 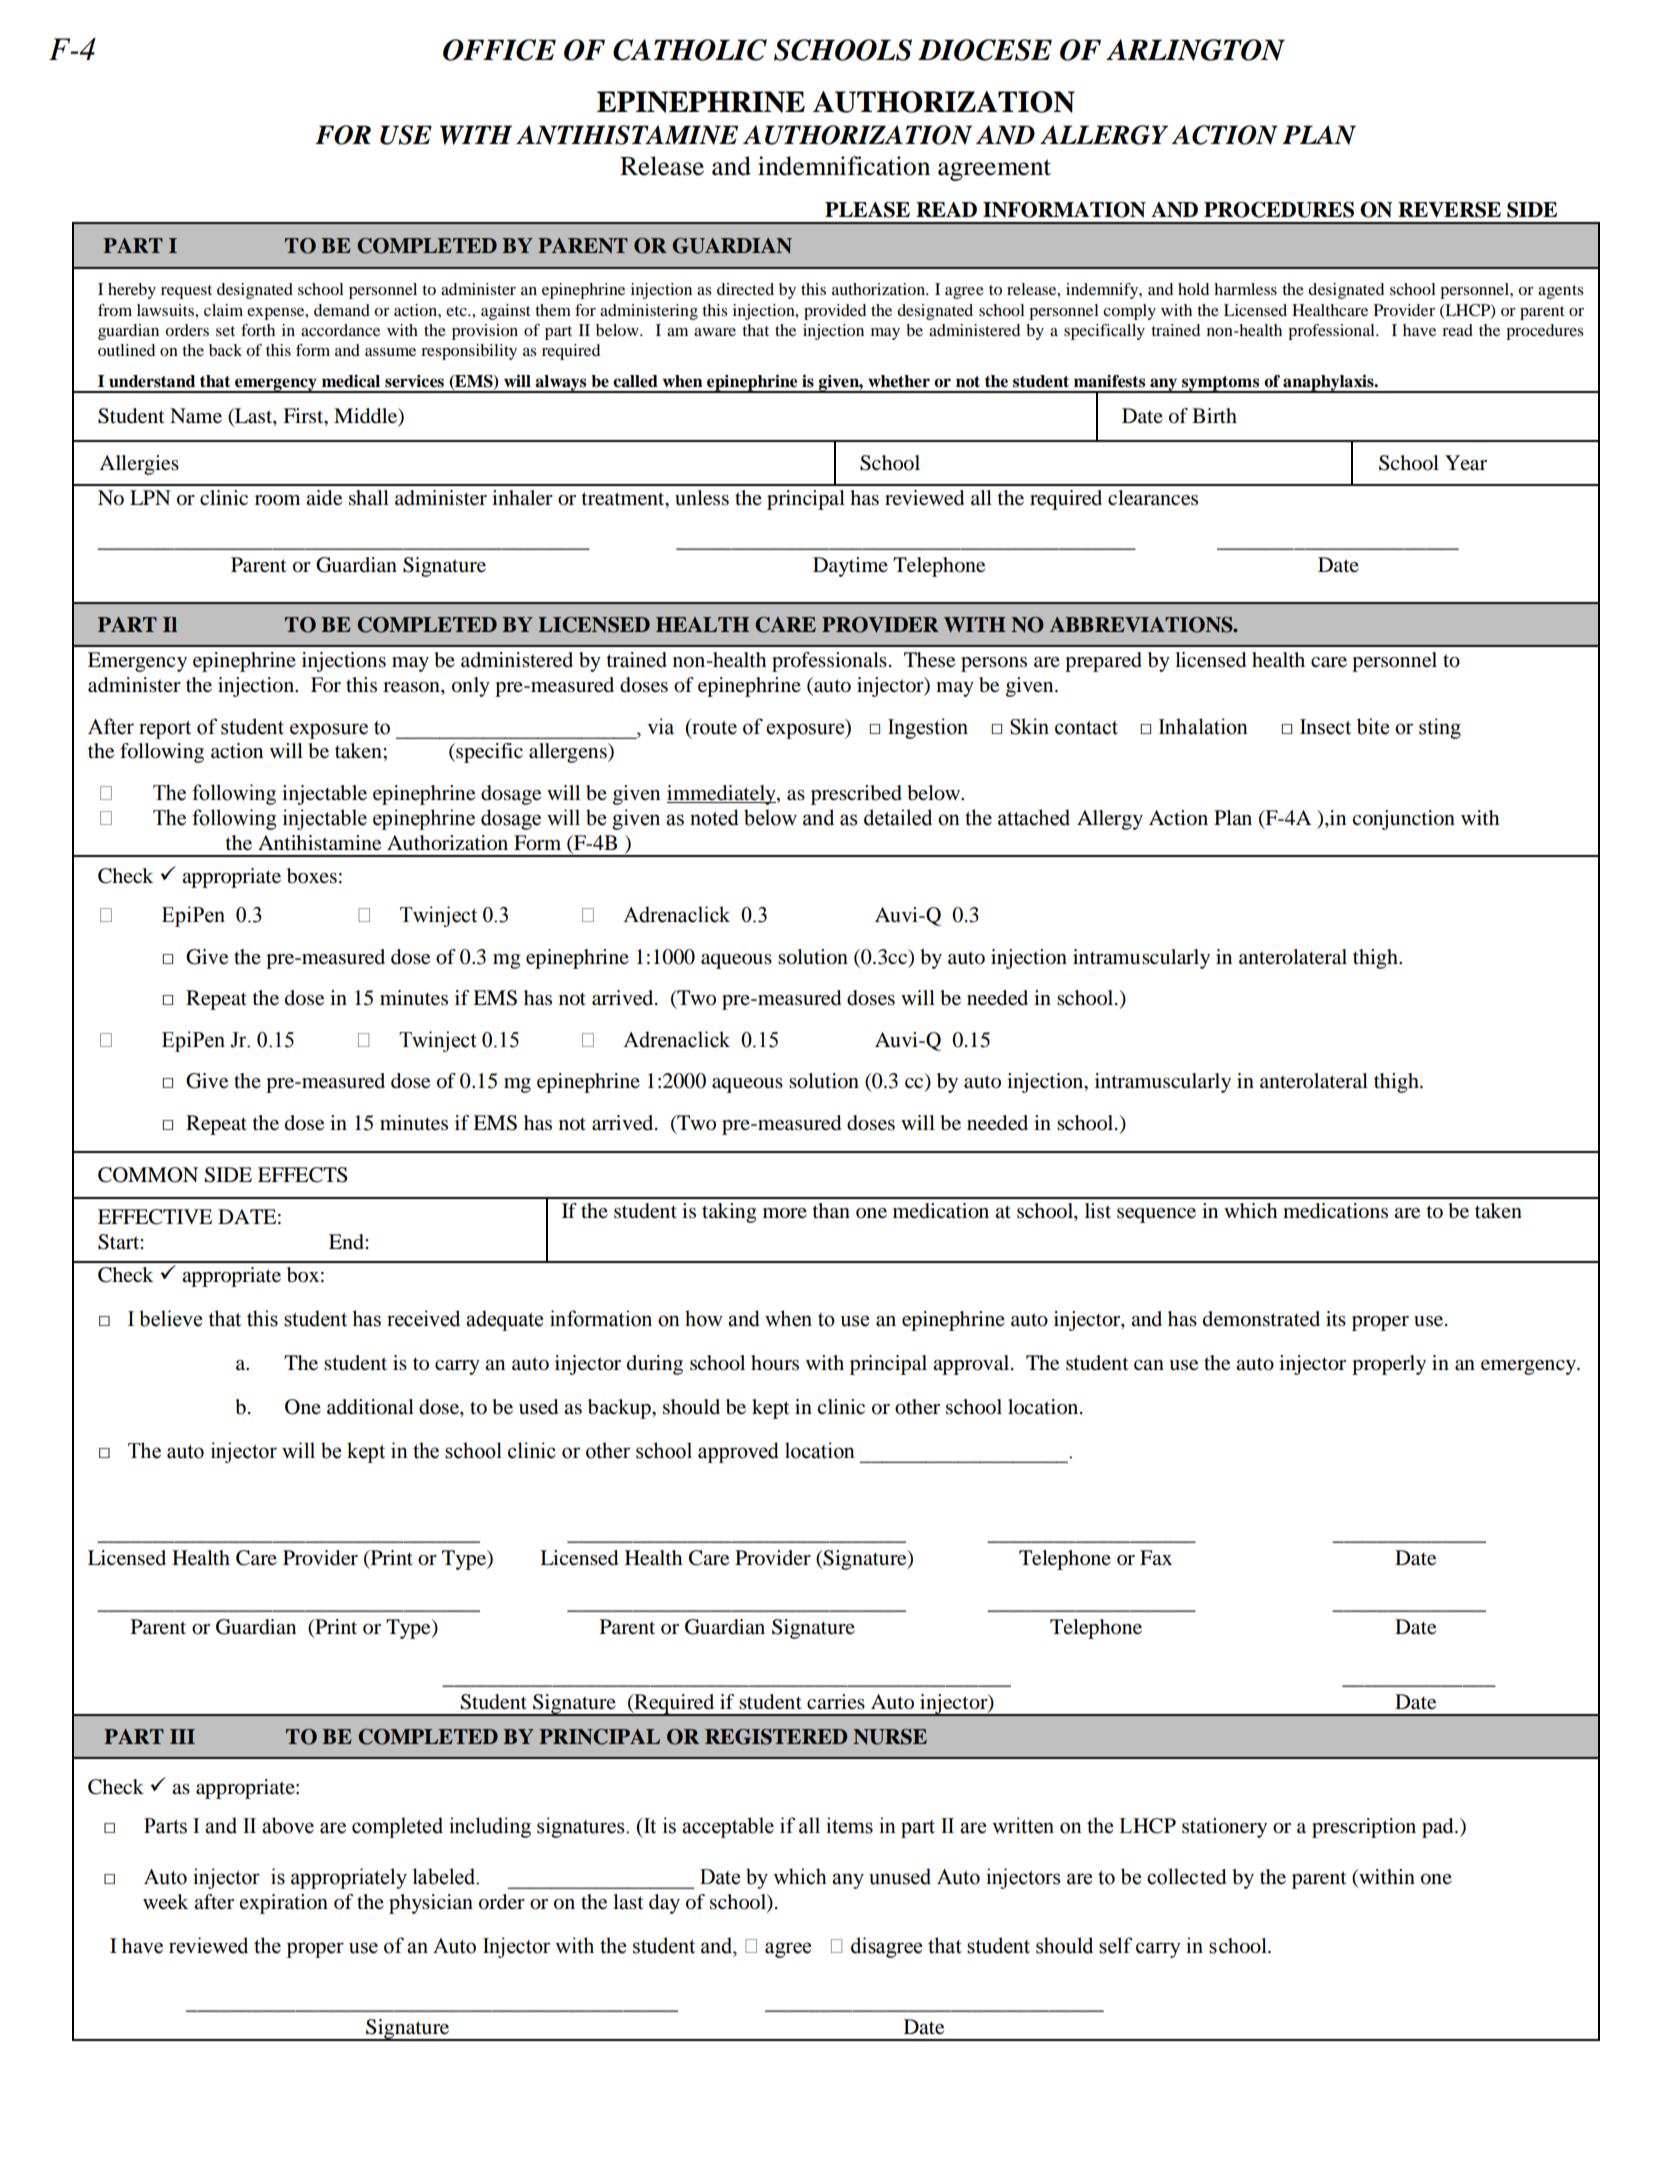 What do you see at coordinates (1364, 1828) in the image?
I see `prescription` at bounding box center [1364, 1828].
